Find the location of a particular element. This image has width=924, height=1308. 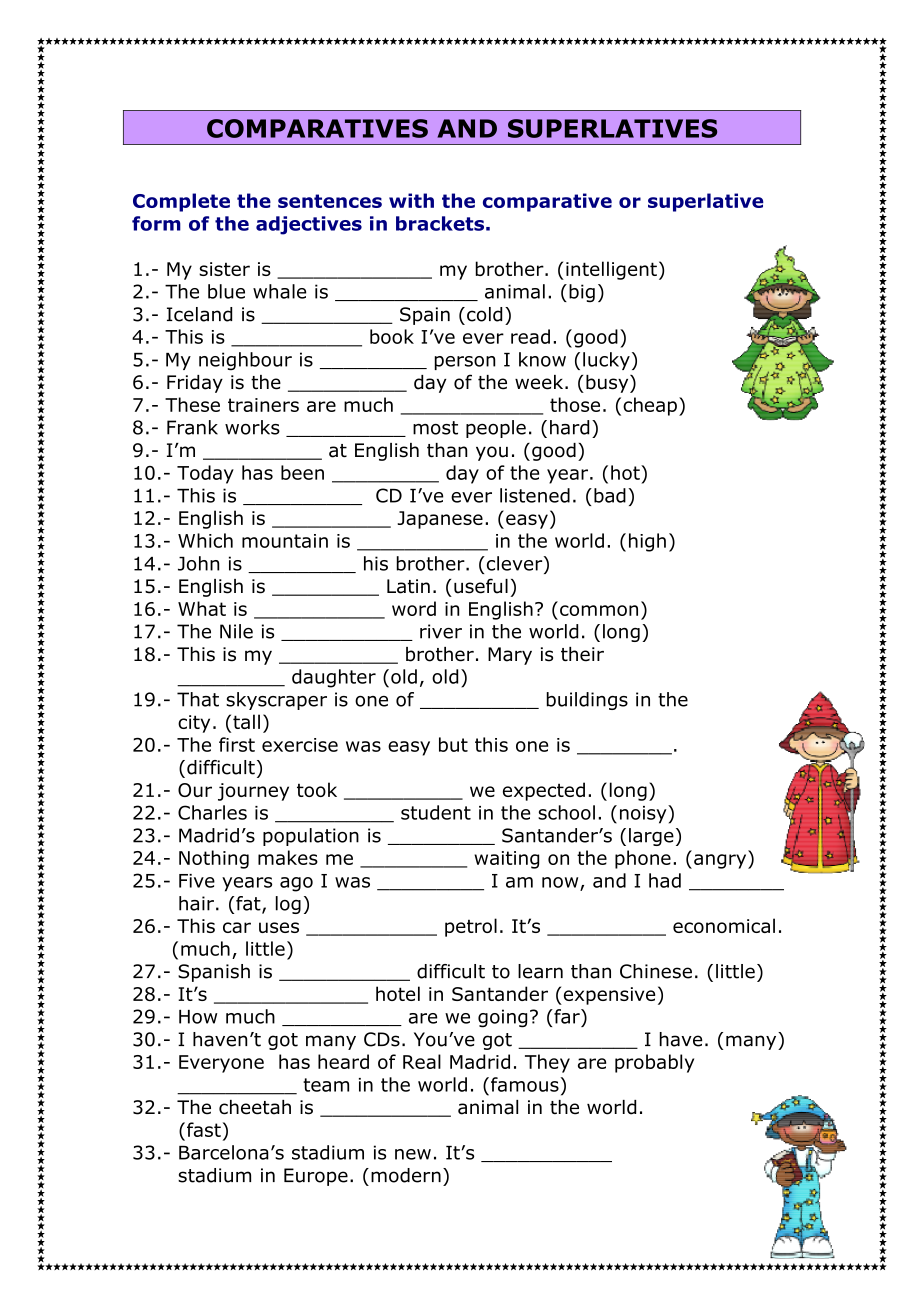

had is located at coordinates (665, 880).
